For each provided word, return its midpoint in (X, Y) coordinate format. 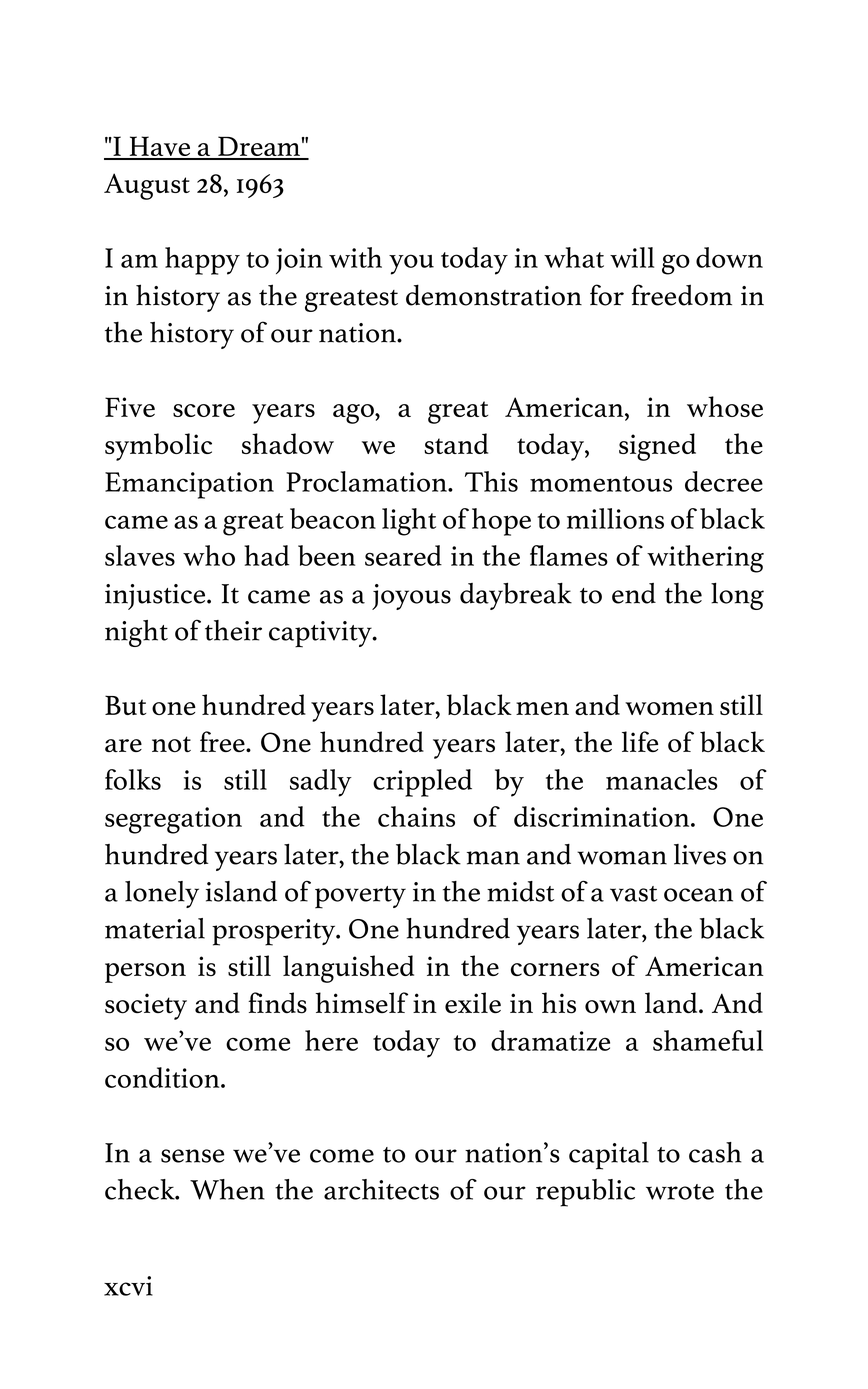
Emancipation (189, 485)
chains (416, 816)
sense (192, 1156)
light (409, 522)
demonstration (494, 295)
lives (700, 854)
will (632, 257)
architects (381, 1189)
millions (615, 518)
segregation (173, 820)
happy (202, 261)
